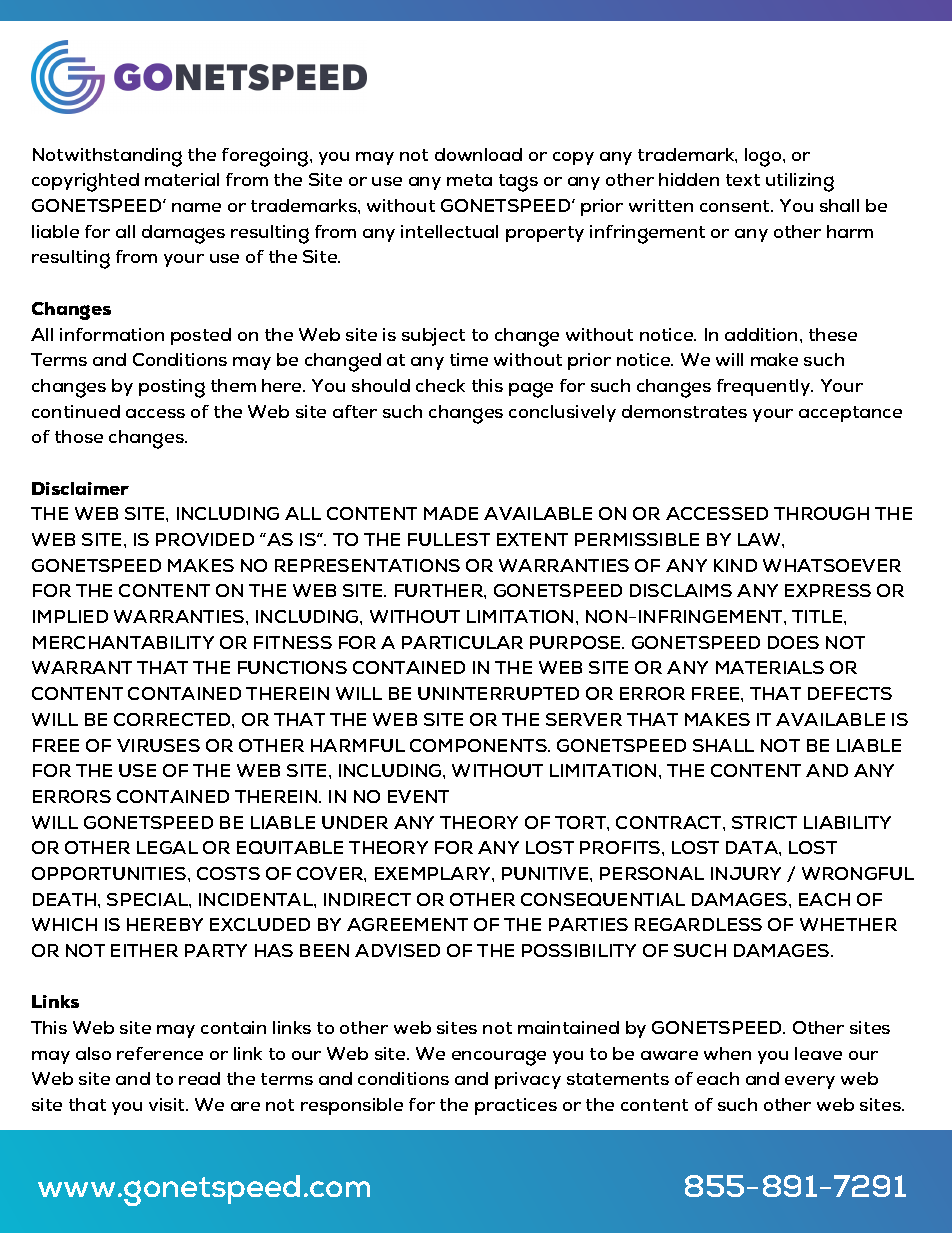  Describe the element at coordinates (462, 642) in the screenshot. I see `PARTICULAR` at that location.
